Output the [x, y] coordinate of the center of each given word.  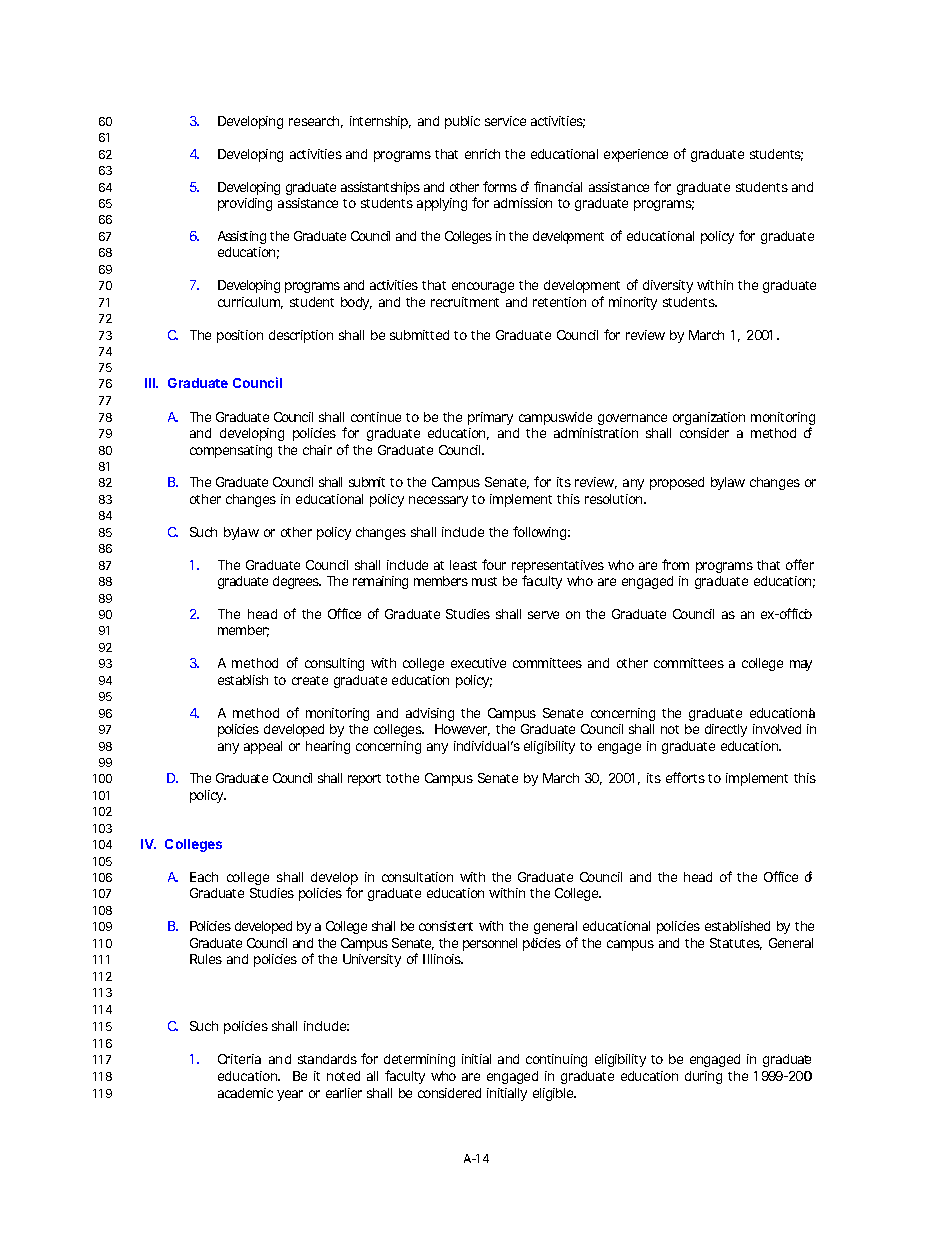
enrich [482, 154]
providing [245, 204]
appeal [263, 747]
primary [490, 418]
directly [726, 730]
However [462, 730]
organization [709, 418]
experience [636, 155]
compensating [231, 451]
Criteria [239, 1059]
